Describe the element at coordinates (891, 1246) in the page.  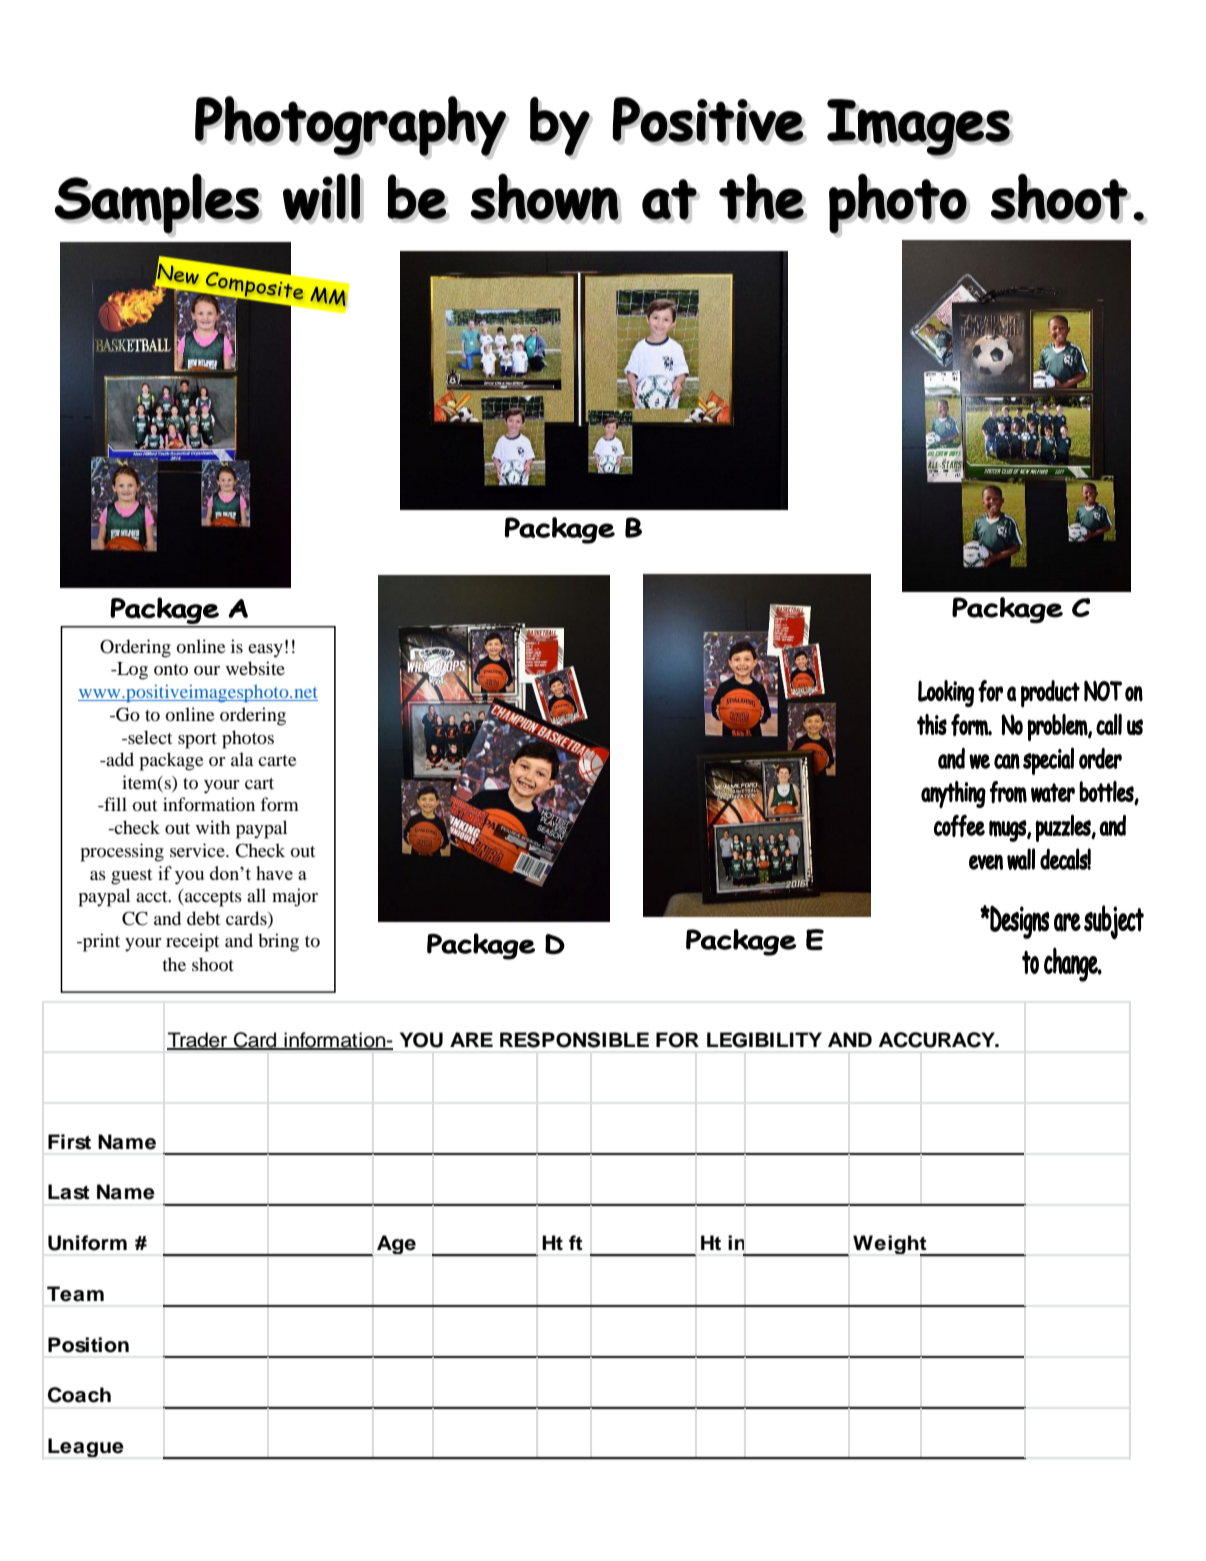
I see `Weight` at that location.
